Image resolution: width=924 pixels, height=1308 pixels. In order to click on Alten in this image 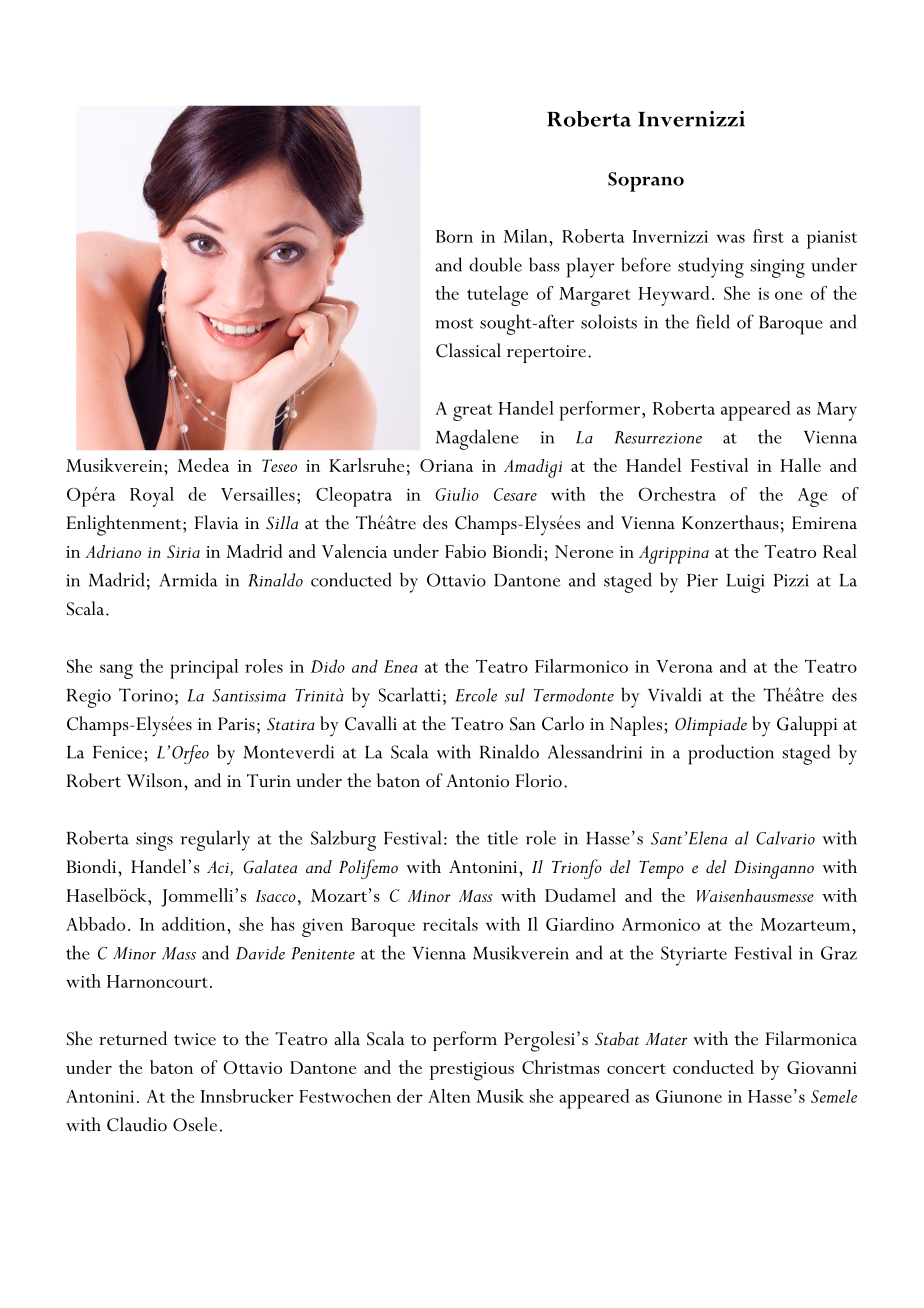, I will do `click(449, 1096)`.
